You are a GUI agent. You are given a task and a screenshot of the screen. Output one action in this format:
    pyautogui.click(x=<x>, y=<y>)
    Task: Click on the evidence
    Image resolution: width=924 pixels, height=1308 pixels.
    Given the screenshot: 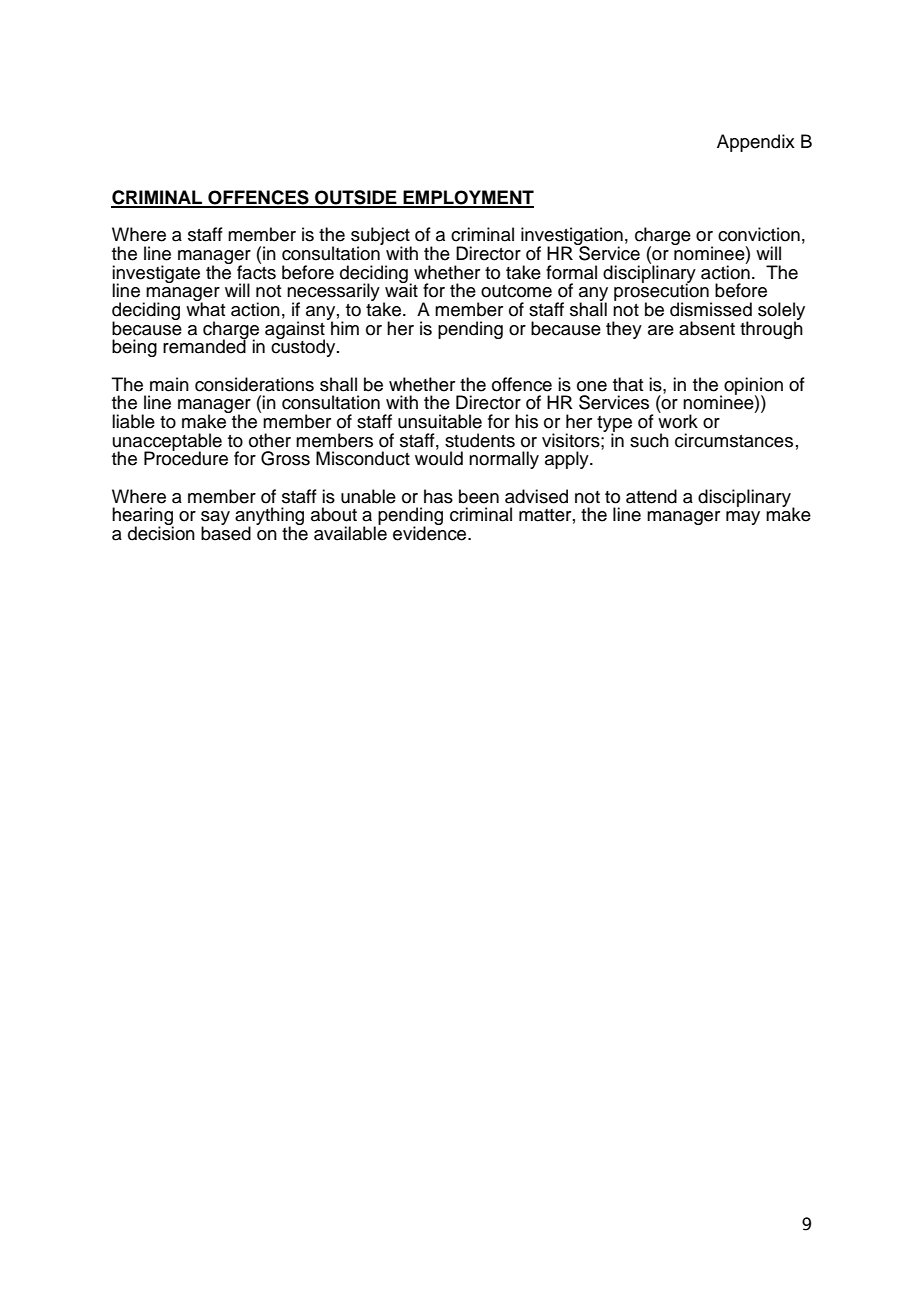 What is the action you would take?
    pyautogui.click(x=431, y=532)
